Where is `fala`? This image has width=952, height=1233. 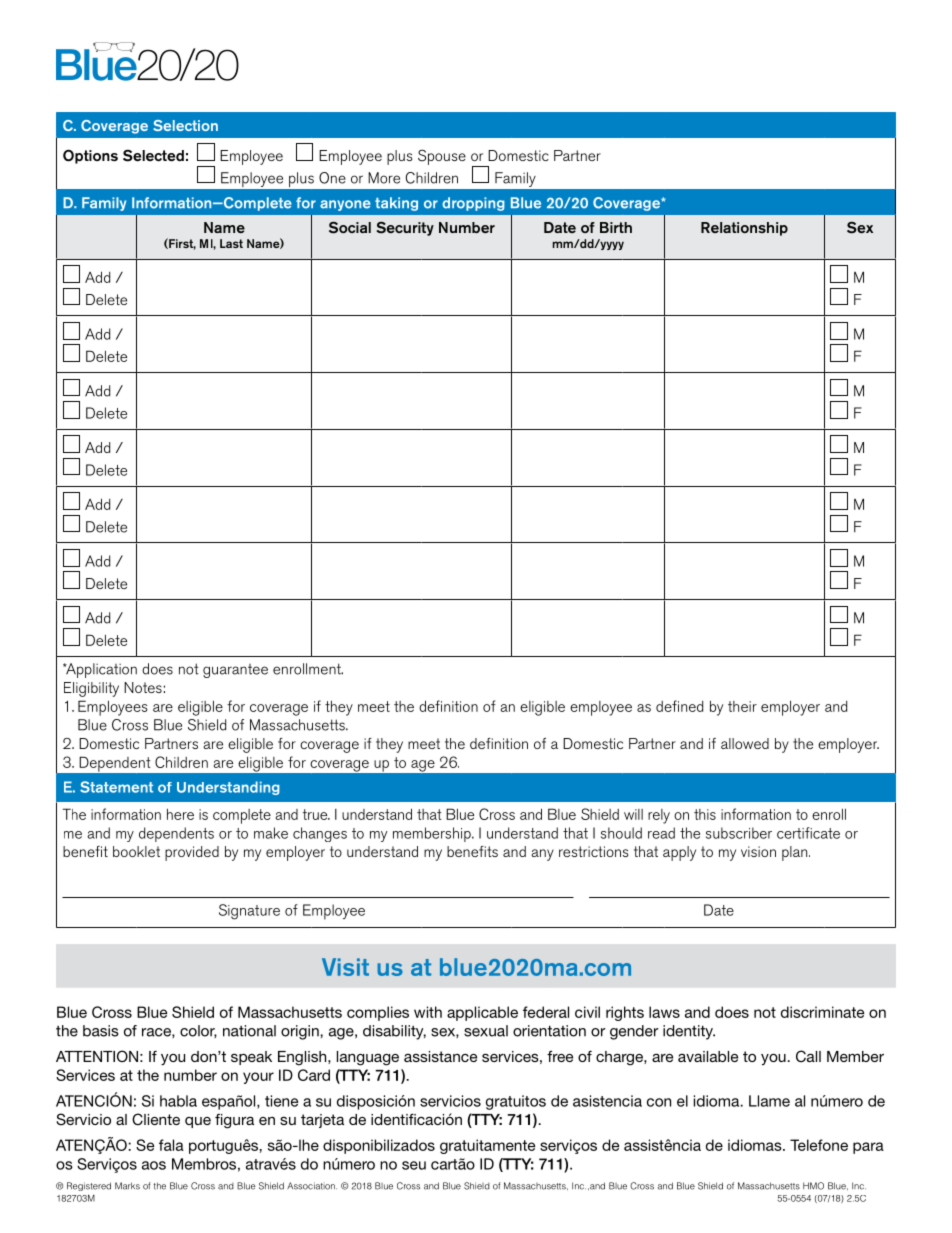 fala is located at coordinates (171, 1145).
